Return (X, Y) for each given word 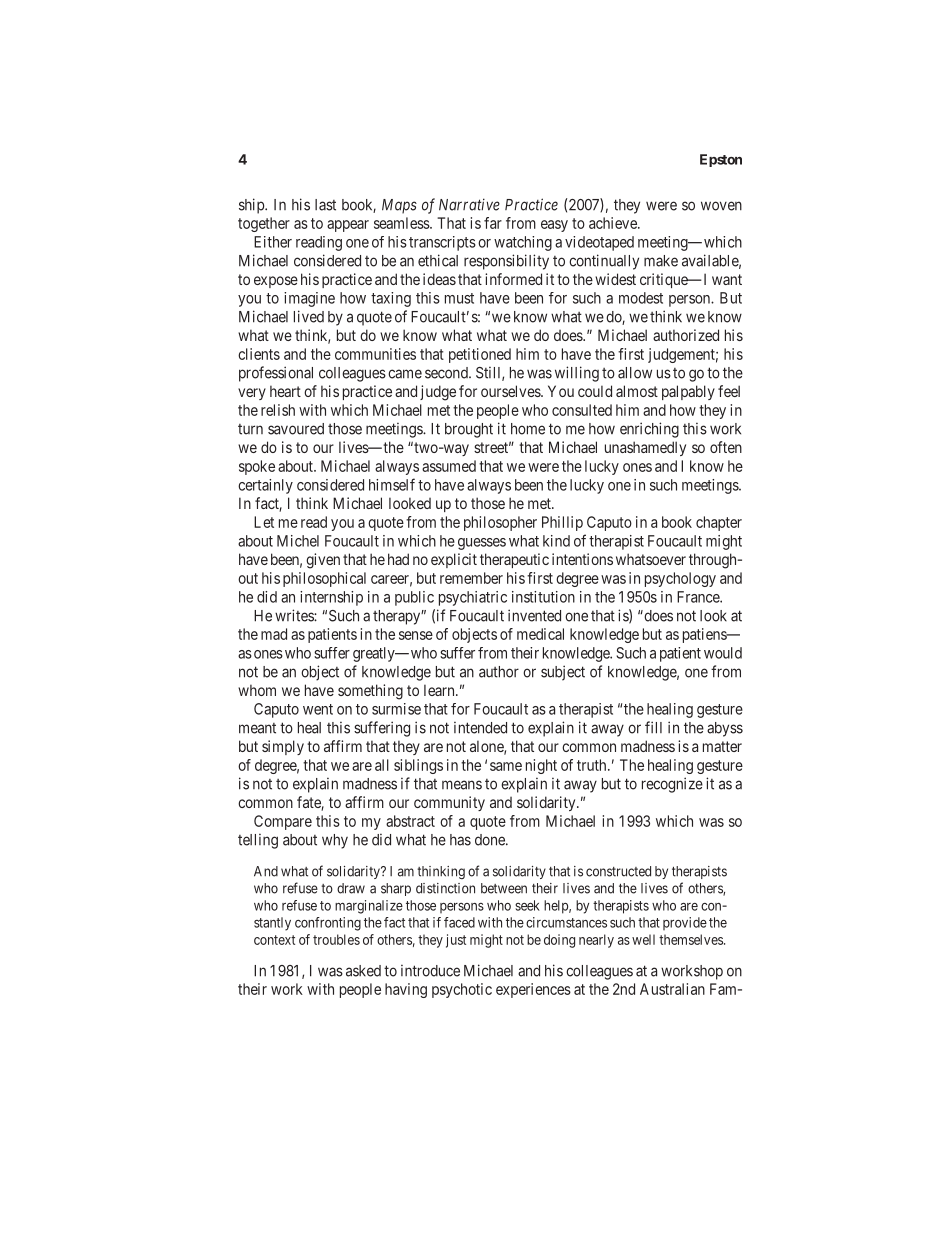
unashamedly (645, 448)
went (318, 709)
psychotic (462, 990)
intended (480, 727)
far (493, 223)
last (325, 205)
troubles (336, 939)
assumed (449, 466)
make (661, 261)
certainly (265, 486)
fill (653, 727)
